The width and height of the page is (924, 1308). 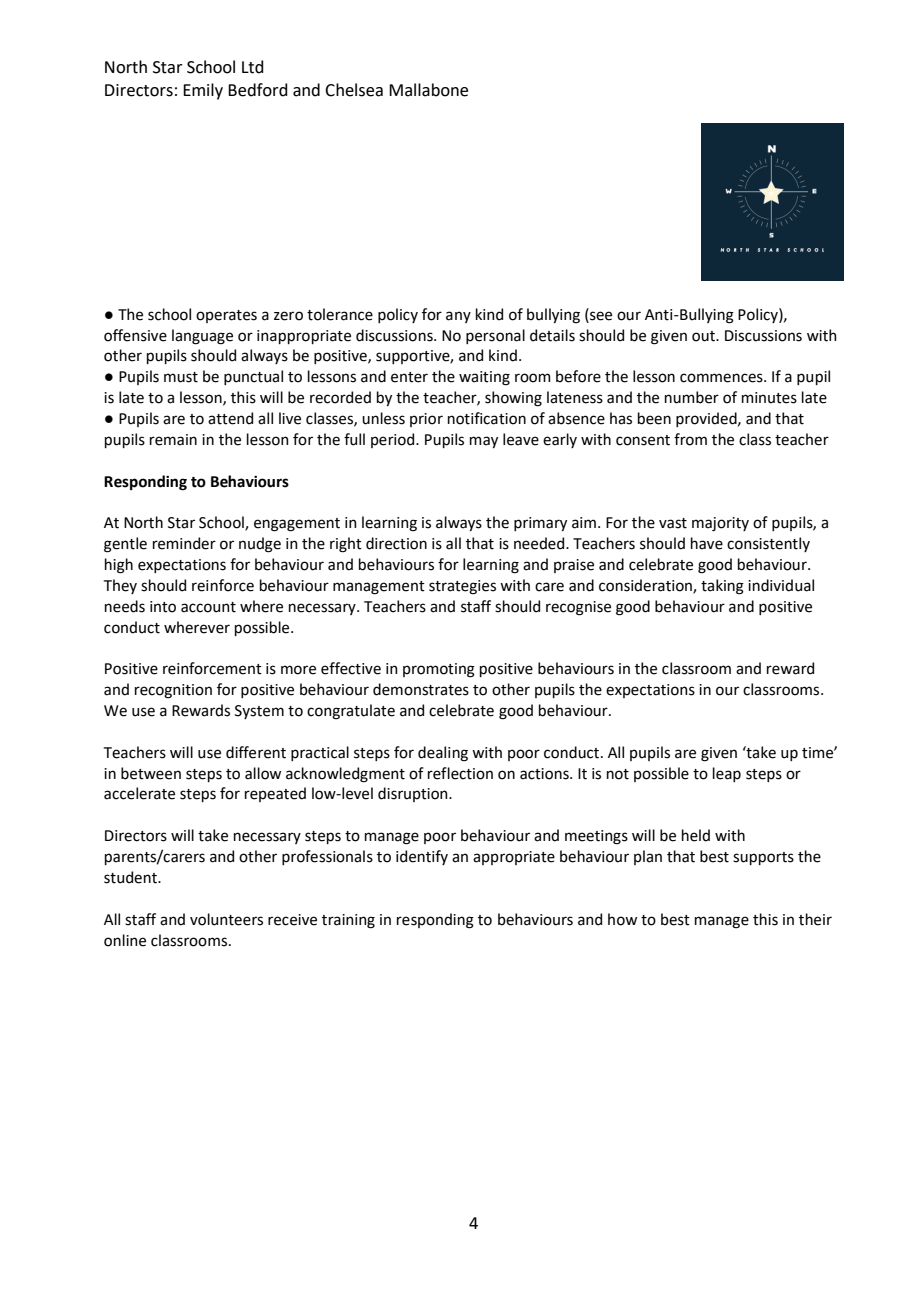 What do you see at coordinates (226, 919) in the page?
I see `volunteers` at bounding box center [226, 919].
